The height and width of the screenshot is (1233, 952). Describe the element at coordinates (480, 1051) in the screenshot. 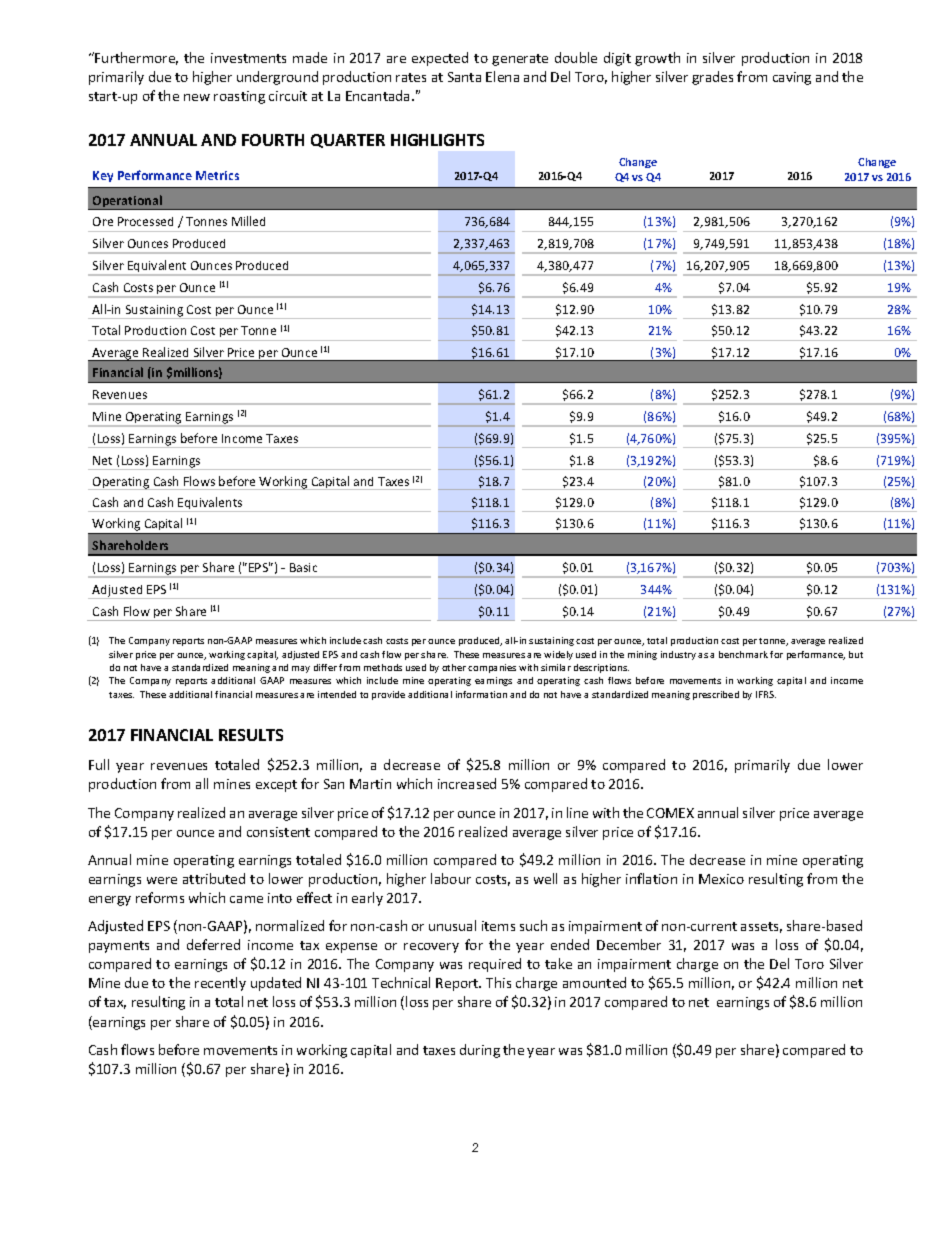

I see `during` at that location.
